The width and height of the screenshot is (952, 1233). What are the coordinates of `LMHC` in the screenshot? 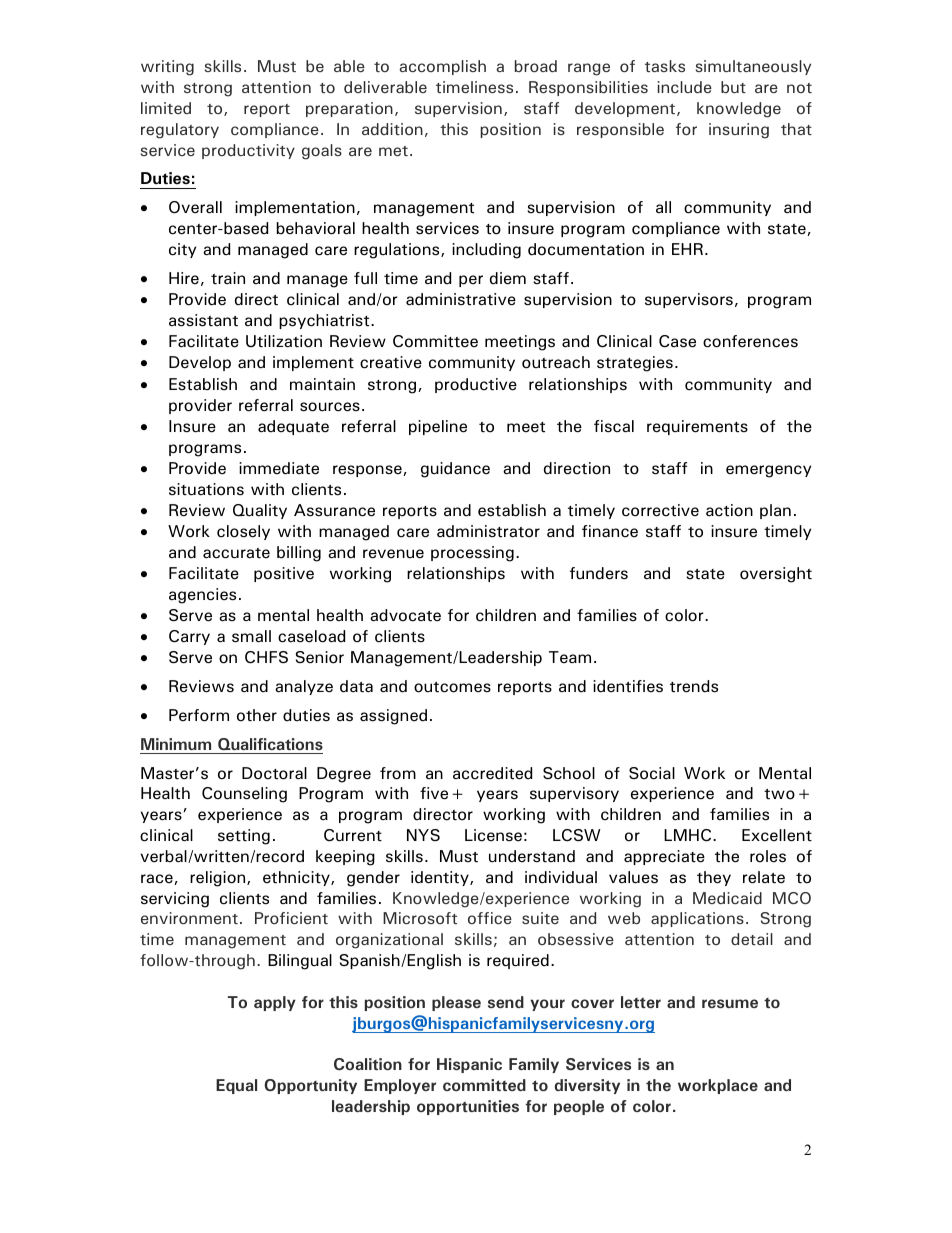 It's located at (687, 835).
